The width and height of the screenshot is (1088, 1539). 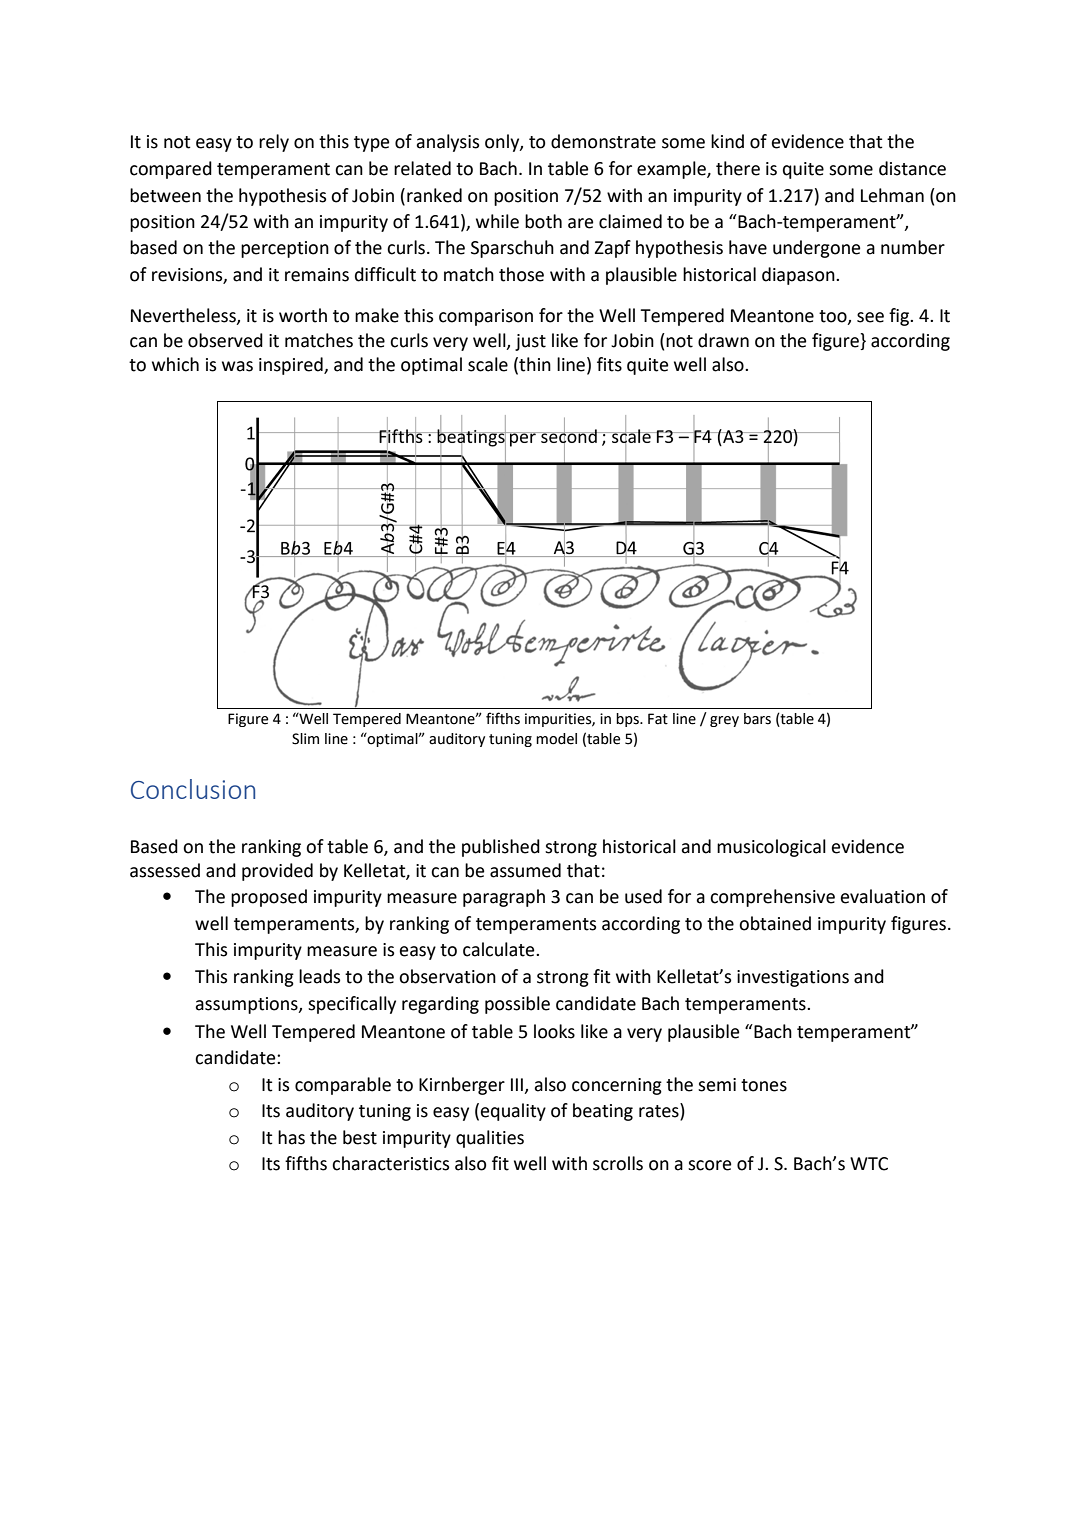 I want to click on drawn, so click(x=723, y=340).
